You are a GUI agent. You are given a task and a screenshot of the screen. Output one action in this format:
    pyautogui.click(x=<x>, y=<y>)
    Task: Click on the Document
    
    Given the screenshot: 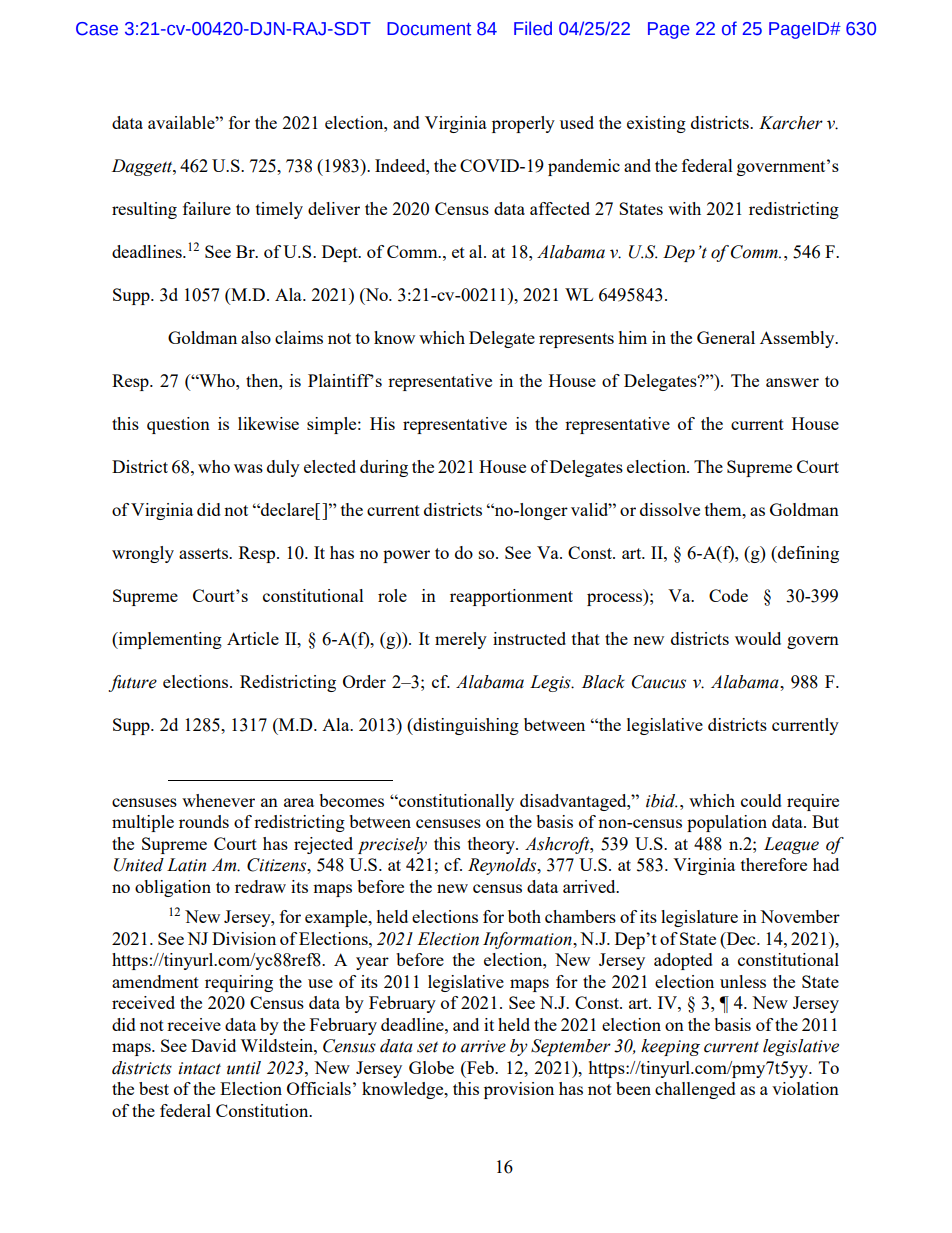 What is the action you would take?
    pyautogui.click(x=429, y=29)
